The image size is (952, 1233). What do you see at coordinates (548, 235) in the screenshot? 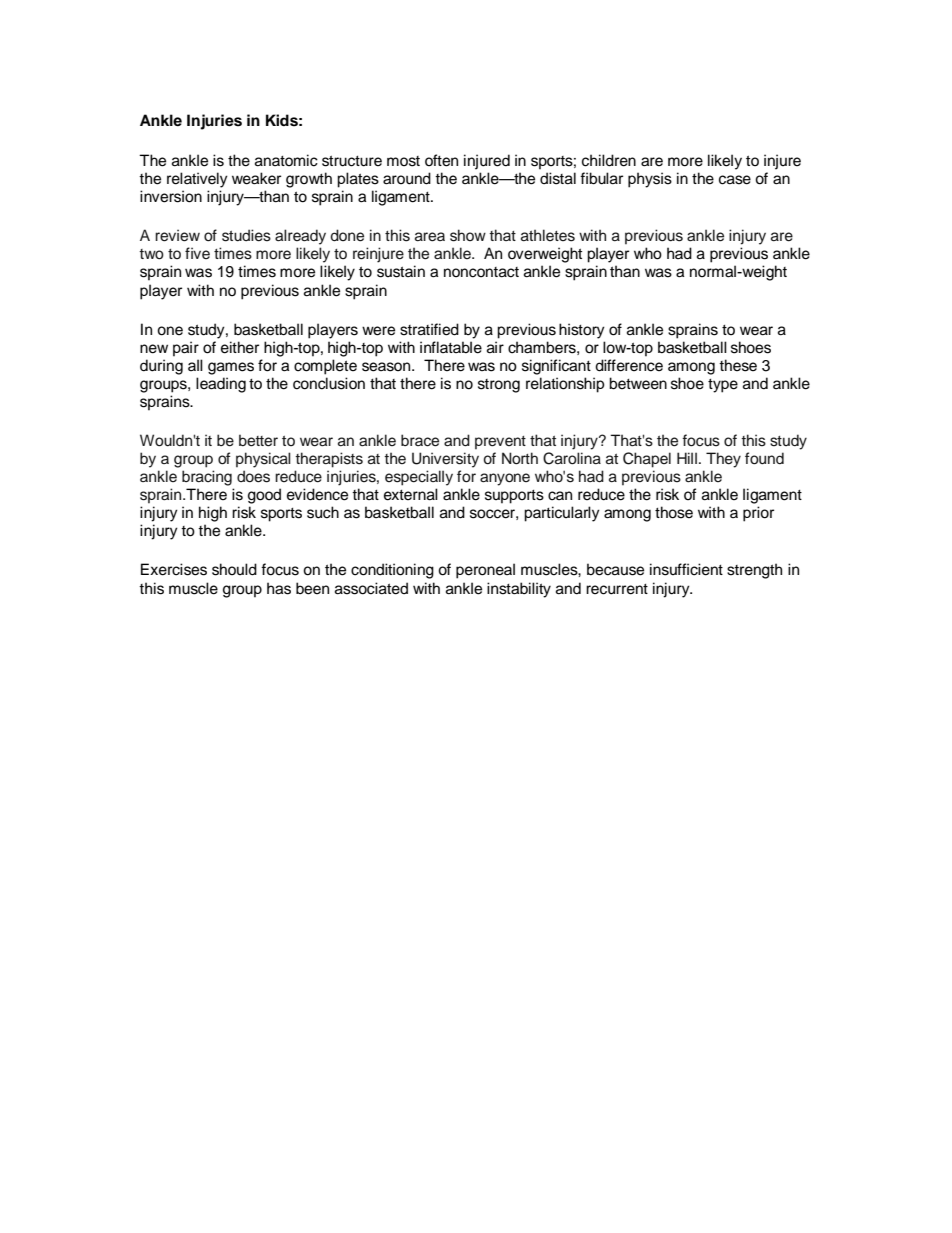
I see `athletes` at bounding box center [548, 235].
